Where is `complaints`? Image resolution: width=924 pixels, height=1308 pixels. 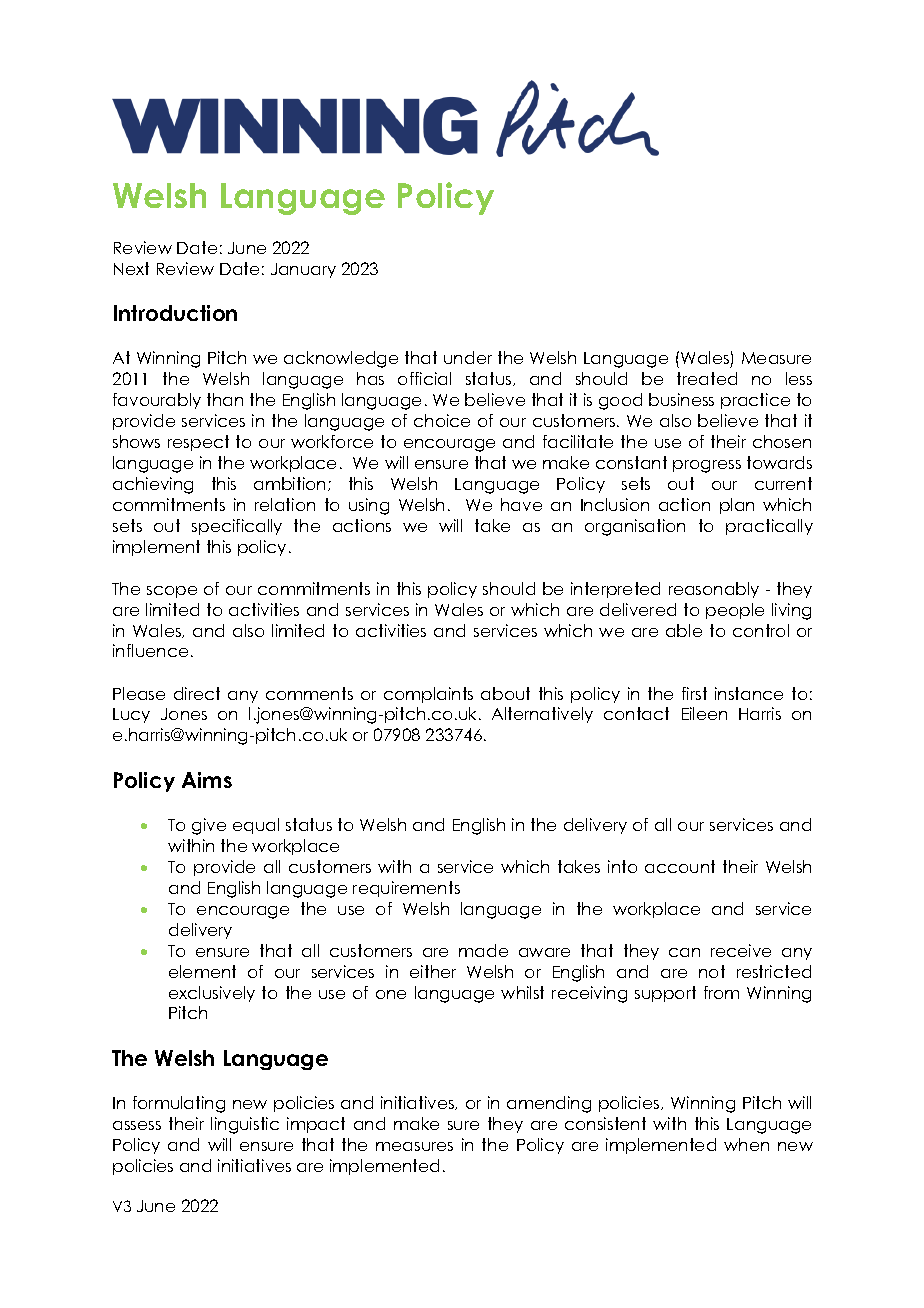
complaints is located at coordinates (428, 695).
